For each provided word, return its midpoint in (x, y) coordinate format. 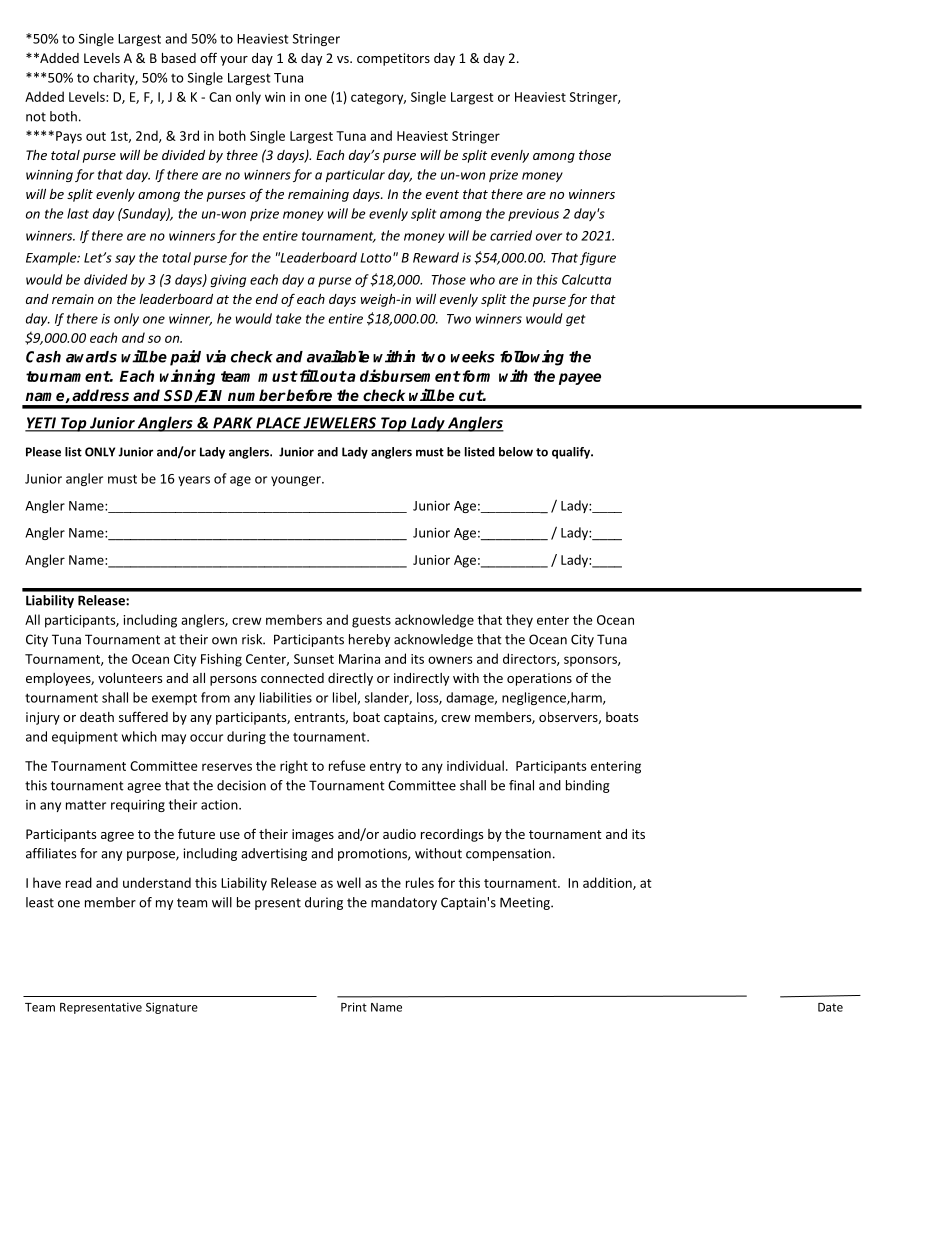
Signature (172, 1008)
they (519, 621)
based (179, 58)
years (194, 481)
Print (354, 1007)
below (516, 452)
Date (830, 1007)
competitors (393, 59)
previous (533, 215)
